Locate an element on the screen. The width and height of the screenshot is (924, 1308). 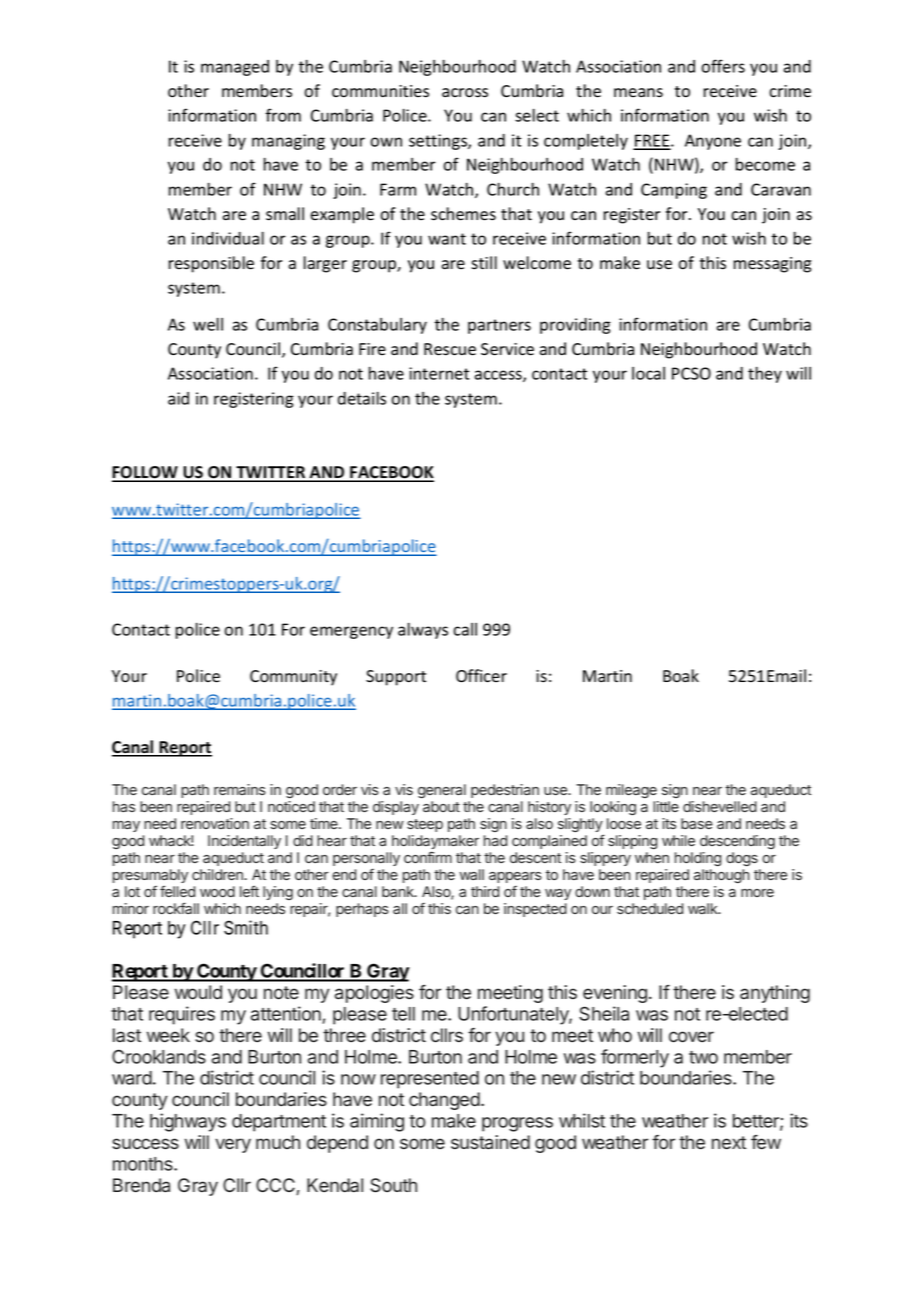
very is located at coordinates (233, 1145).
